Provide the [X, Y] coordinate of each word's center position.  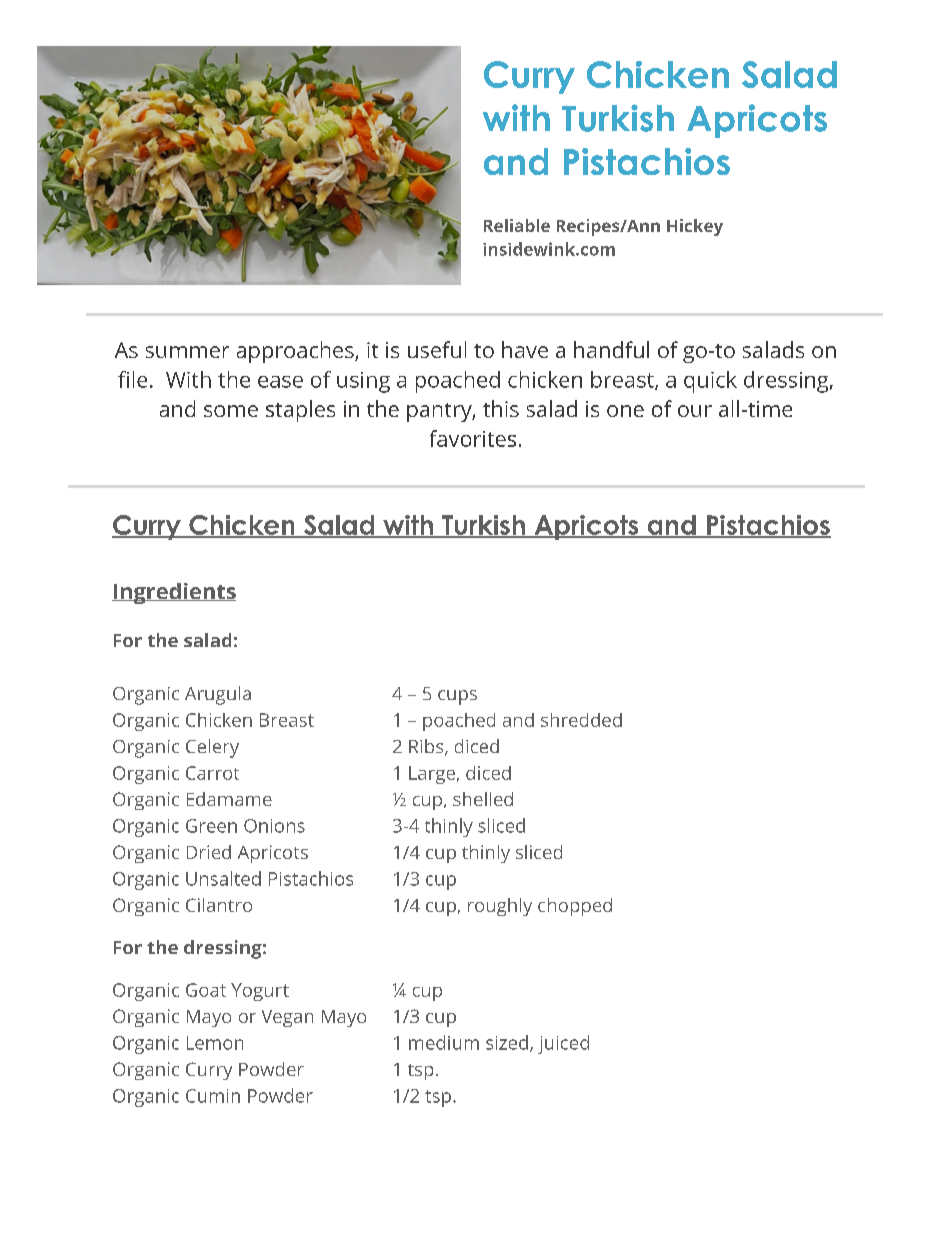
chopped [575, 907]
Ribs [427, 747]
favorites [473, 438]
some [231, 411]
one [625, 411]
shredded [581, 720]
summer [187, 352]
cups [457, 697]
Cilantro [219, 905]
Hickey [695, 227]
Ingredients [174, 593]
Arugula [218, 695]
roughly [500, 907]
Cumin [213, 1096]
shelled [483, 799]
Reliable [517, 225]
